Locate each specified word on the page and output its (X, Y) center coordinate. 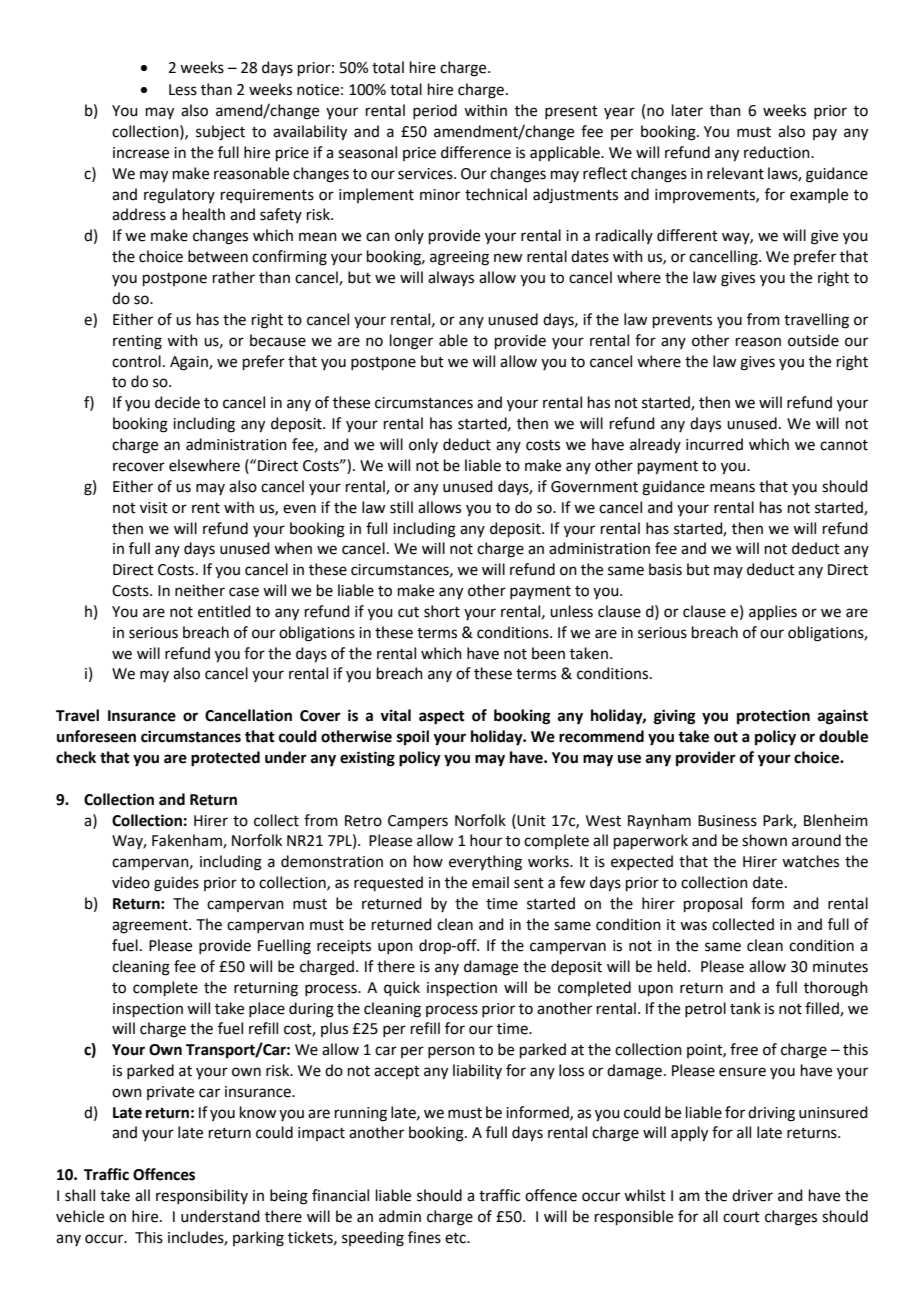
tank (745, 1008)
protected (225, 759)
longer (411, 342)
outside (813, 340)
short (442, 611)
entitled (224, 611)
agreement (151, 927)
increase (141, 153)
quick (402, 988)
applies (773, 612)
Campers (418, 822)
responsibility (202, 1196)
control (136, 361)
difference (476, 152)
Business (727, 821)
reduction (778, 152)
